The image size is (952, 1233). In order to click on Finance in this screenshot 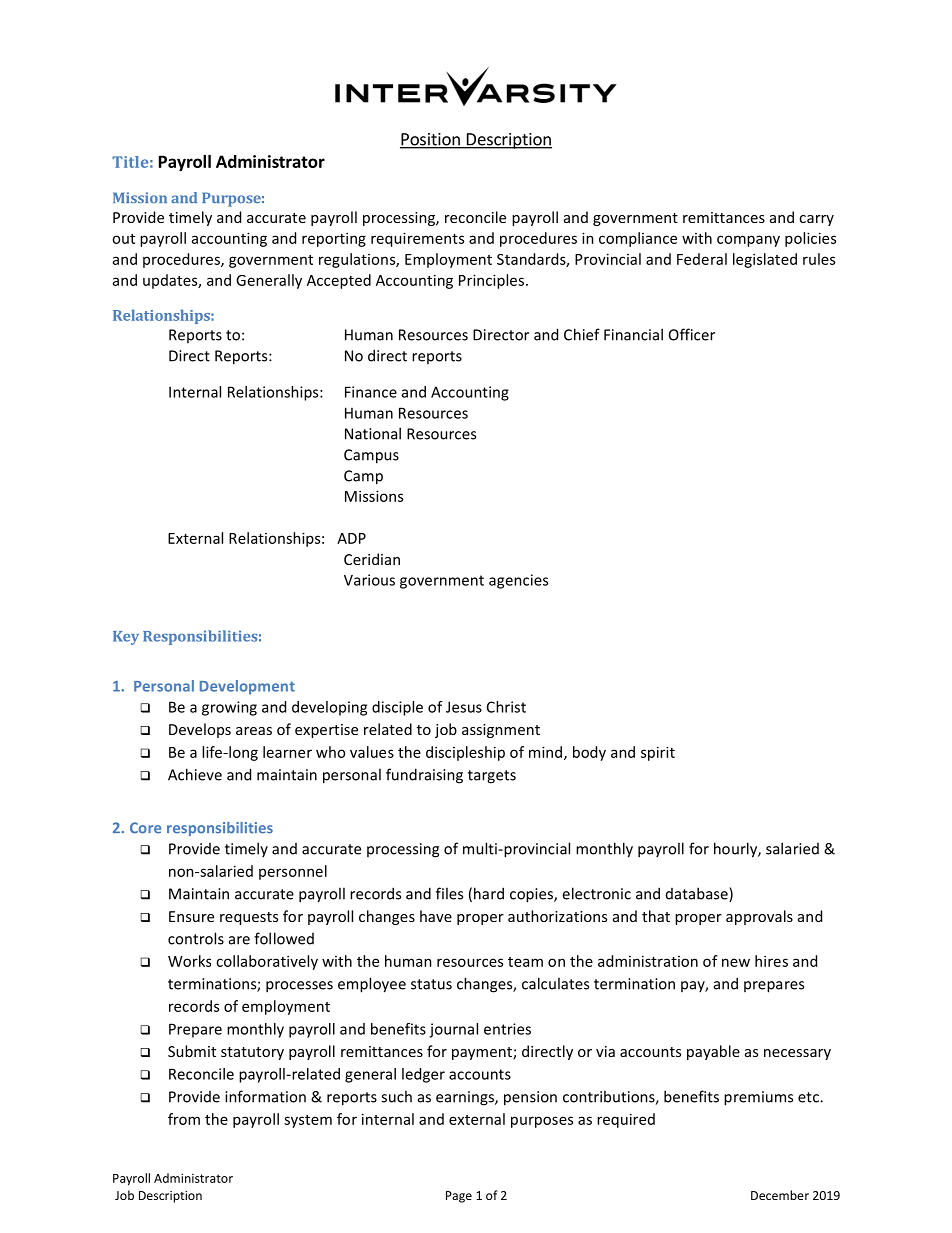, I will do `click(371, 392)`.
